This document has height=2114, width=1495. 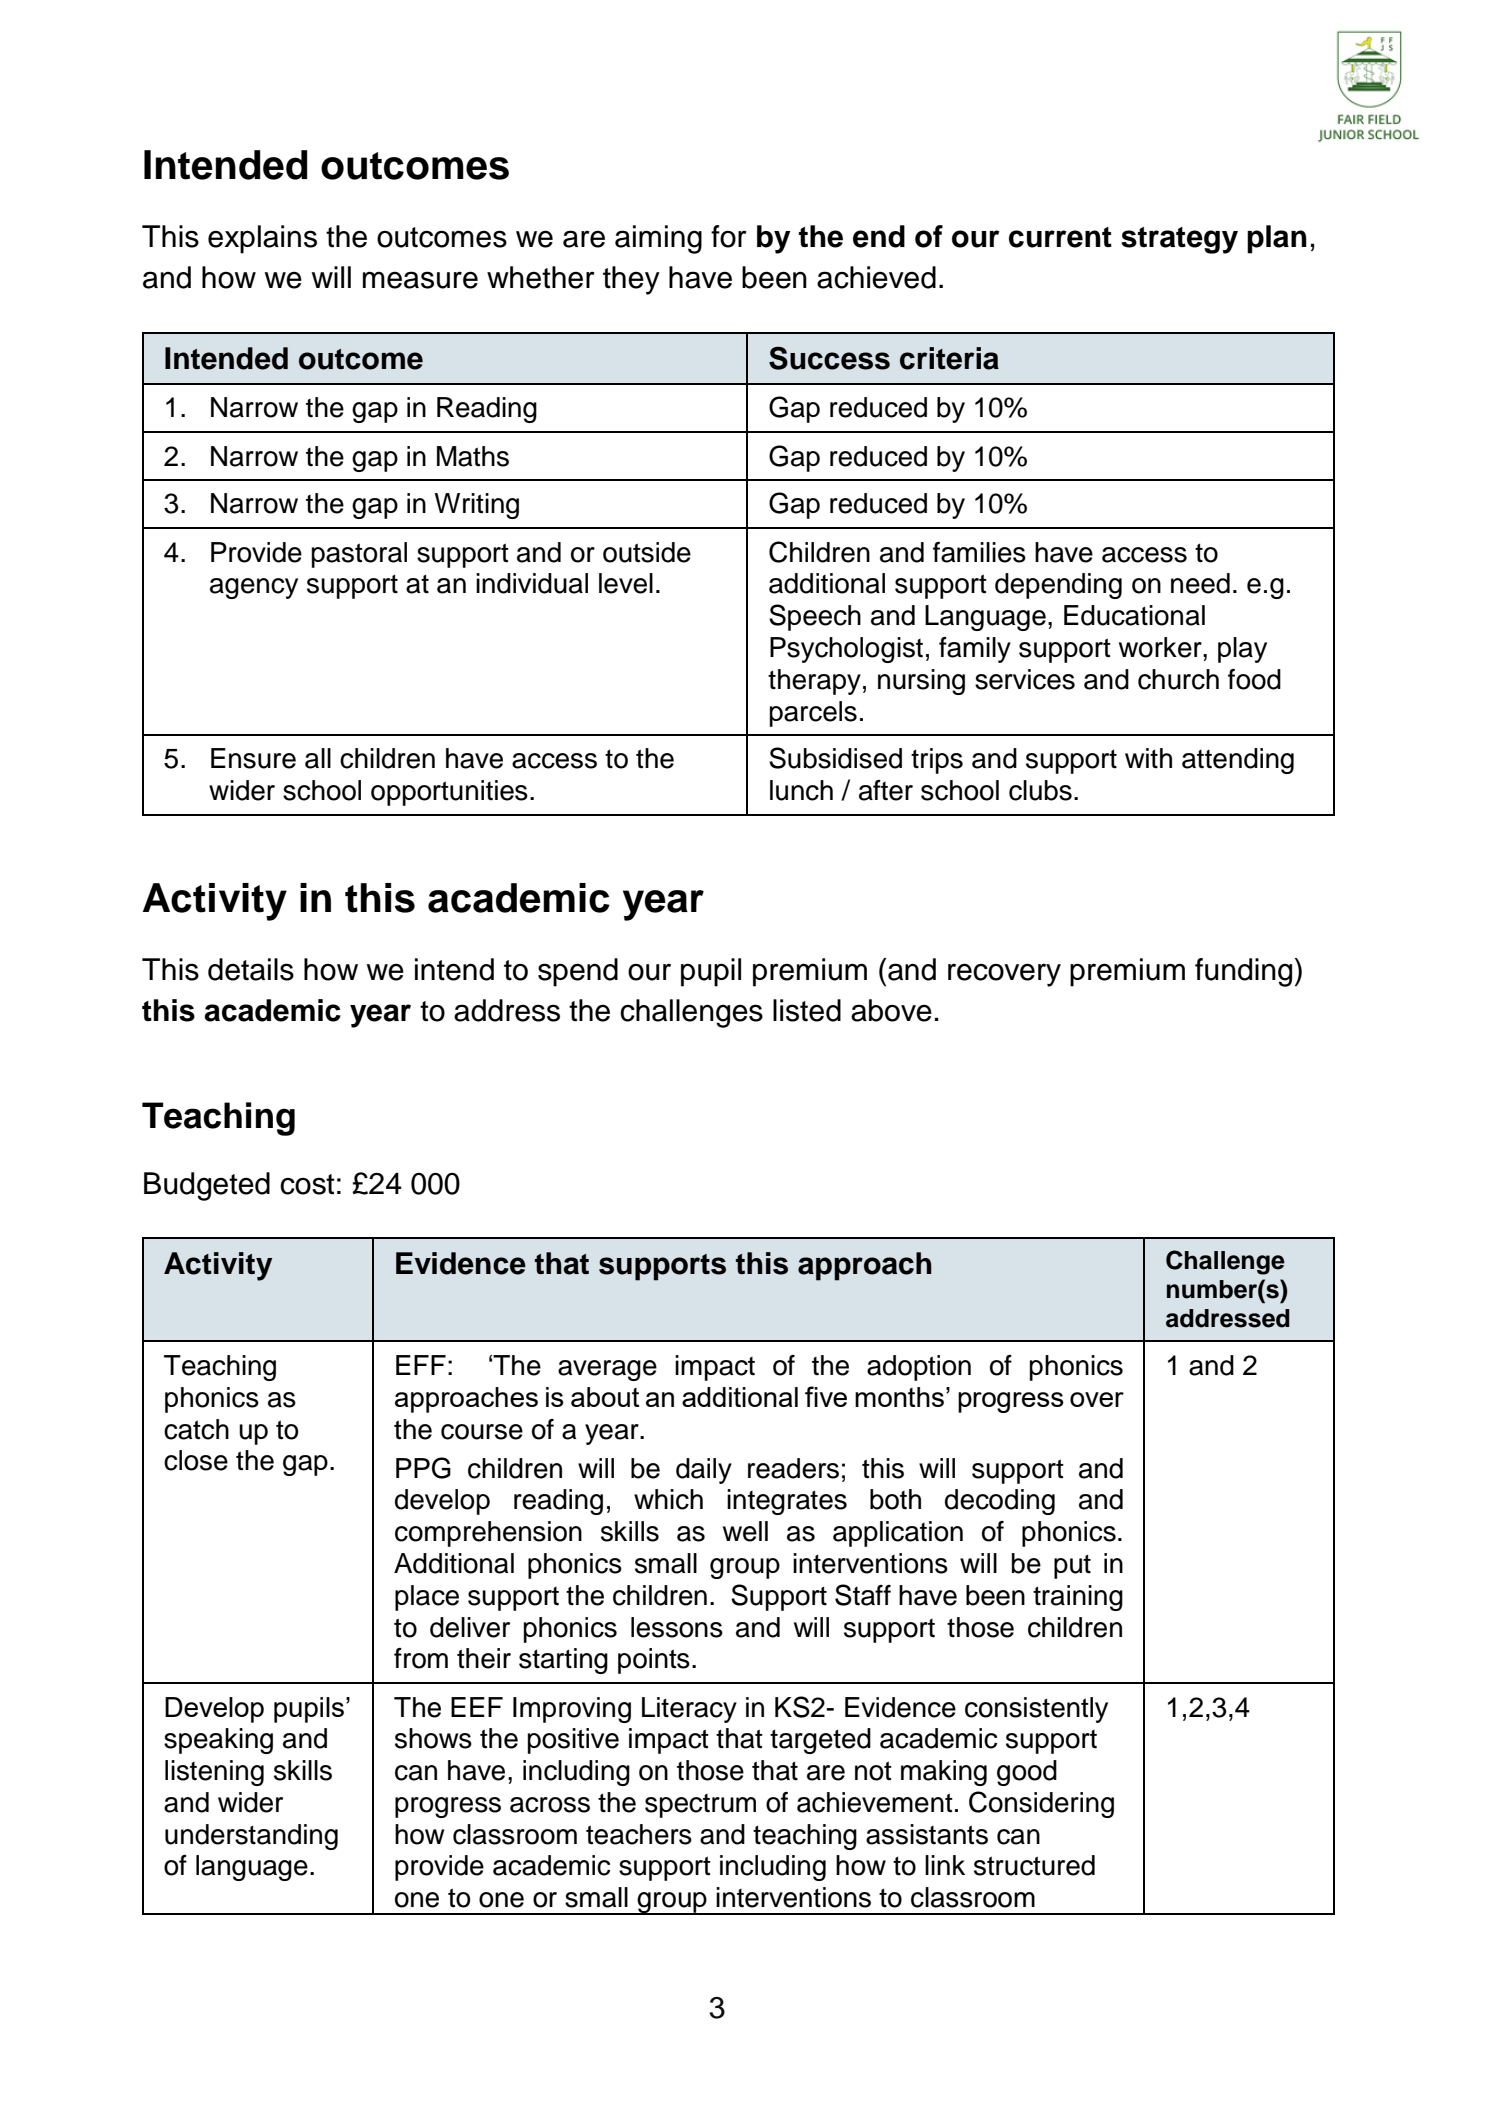 What do you see at coordinates (826, 1396) in the document?
I see `five` at bounding box center [826, 1396].
